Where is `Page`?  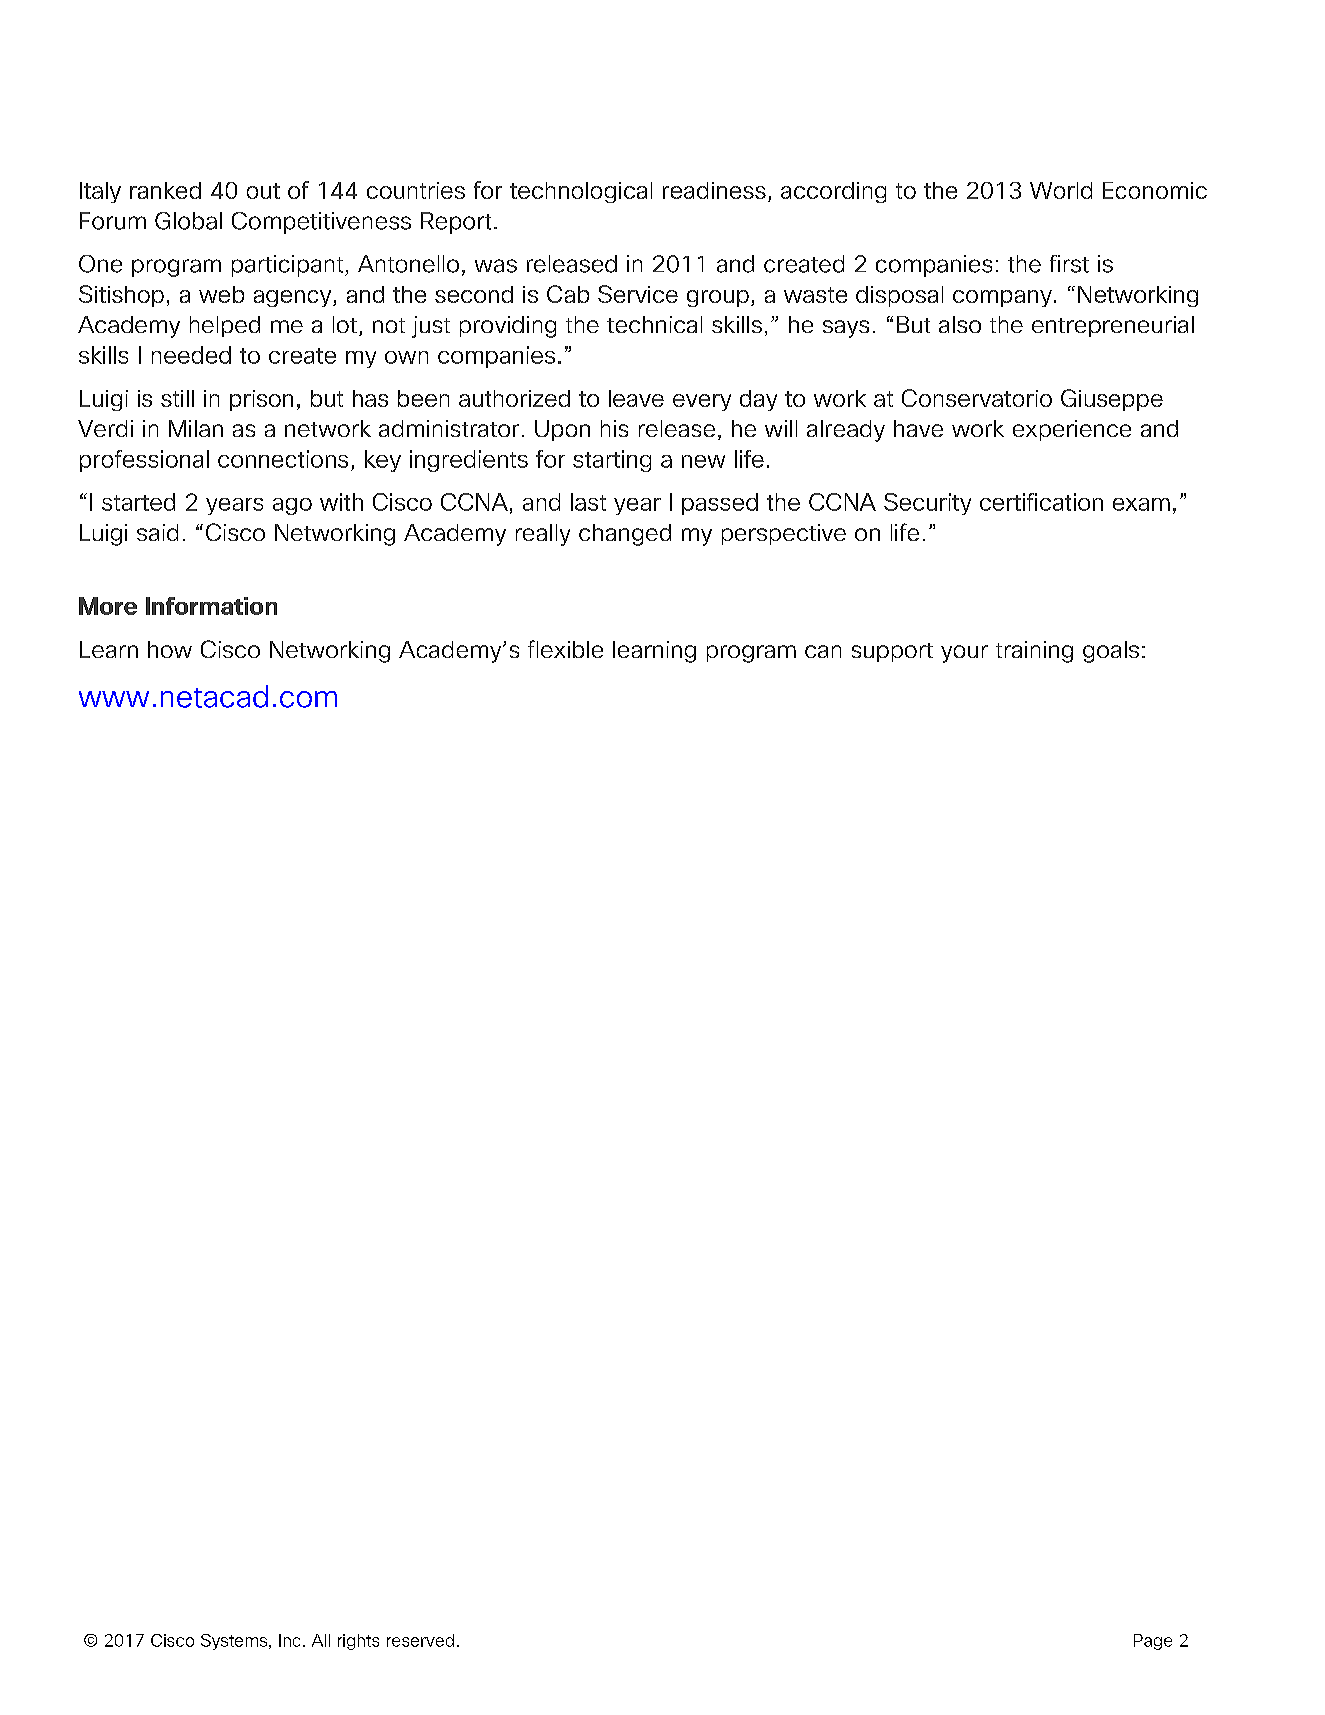 Page is located at coordinates (1153, 1642).
